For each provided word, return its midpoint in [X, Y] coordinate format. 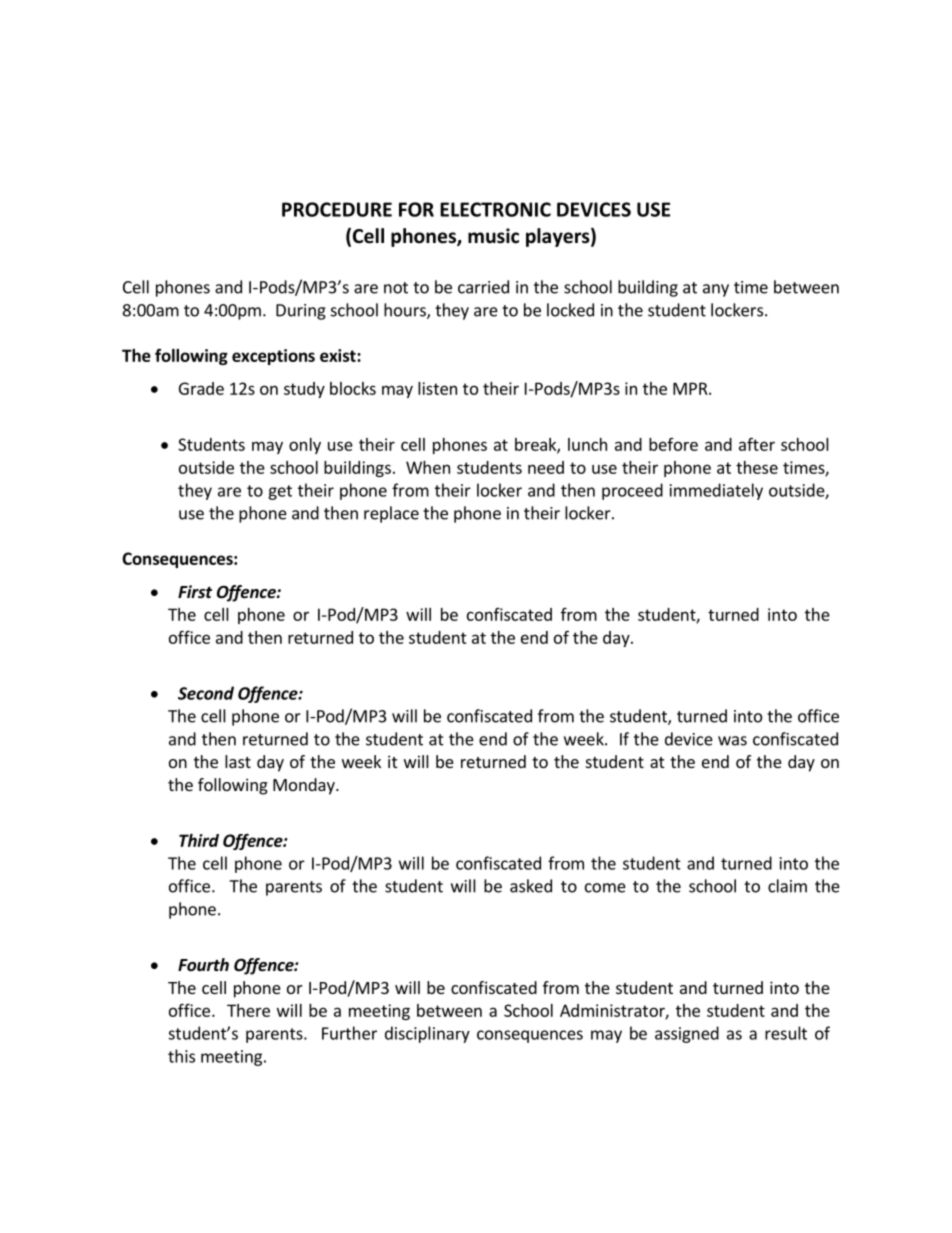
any [716, 290]
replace [391, 514]
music [493, 236]
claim [787, 886]
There [248, 1010]
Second [206, 693]
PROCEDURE [337, 209]
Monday [305, 786]
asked [531, 886]
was [732, 741]
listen [437, 388]
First [195, 592]
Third [199, 840]
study [304, 390]
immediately [716, 491]
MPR [691, 388]
